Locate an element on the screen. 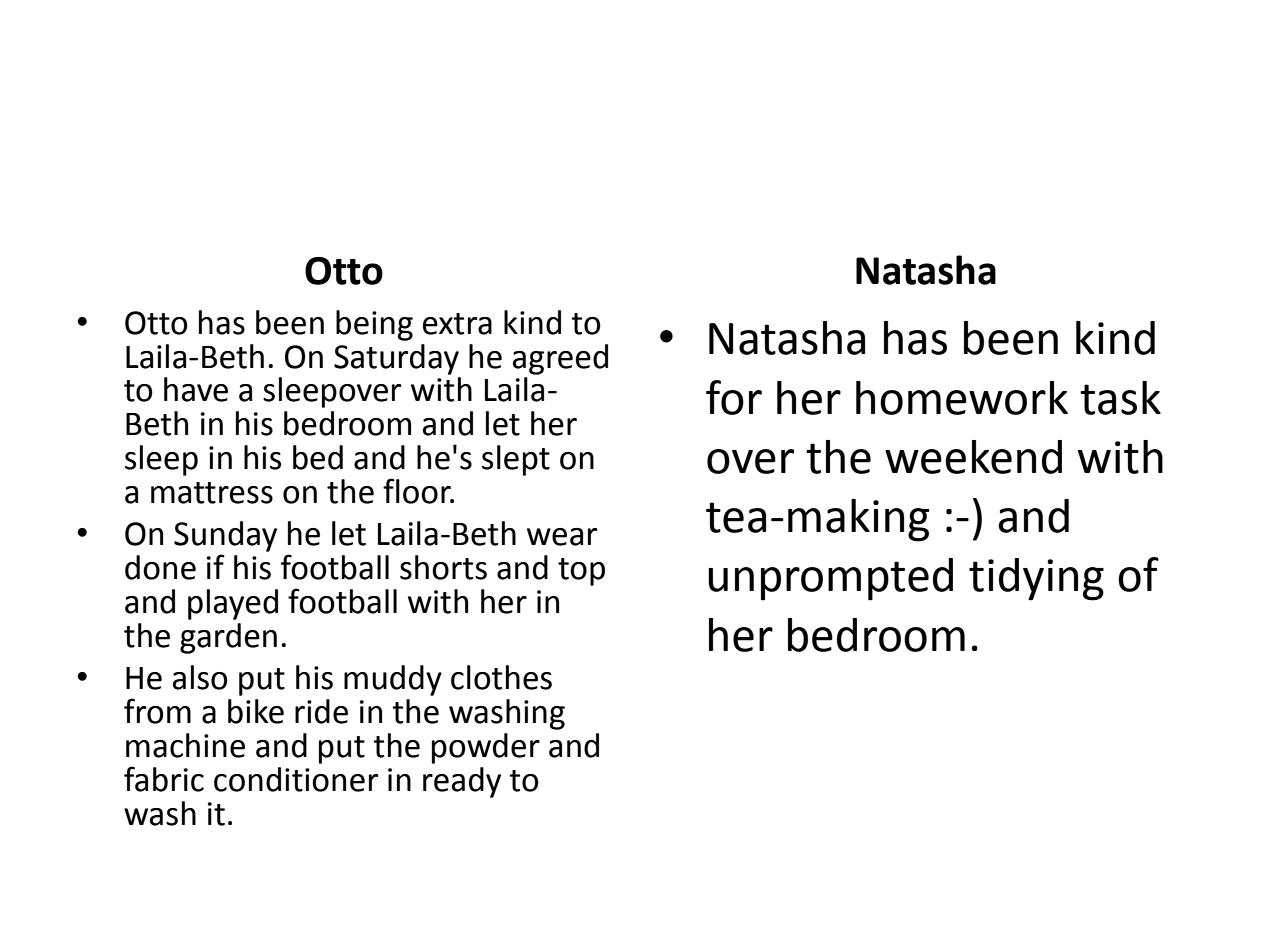 Image resolution: width=1270 pixels, height=952 pixels. tidying is located at coordinates (1036, 579).
